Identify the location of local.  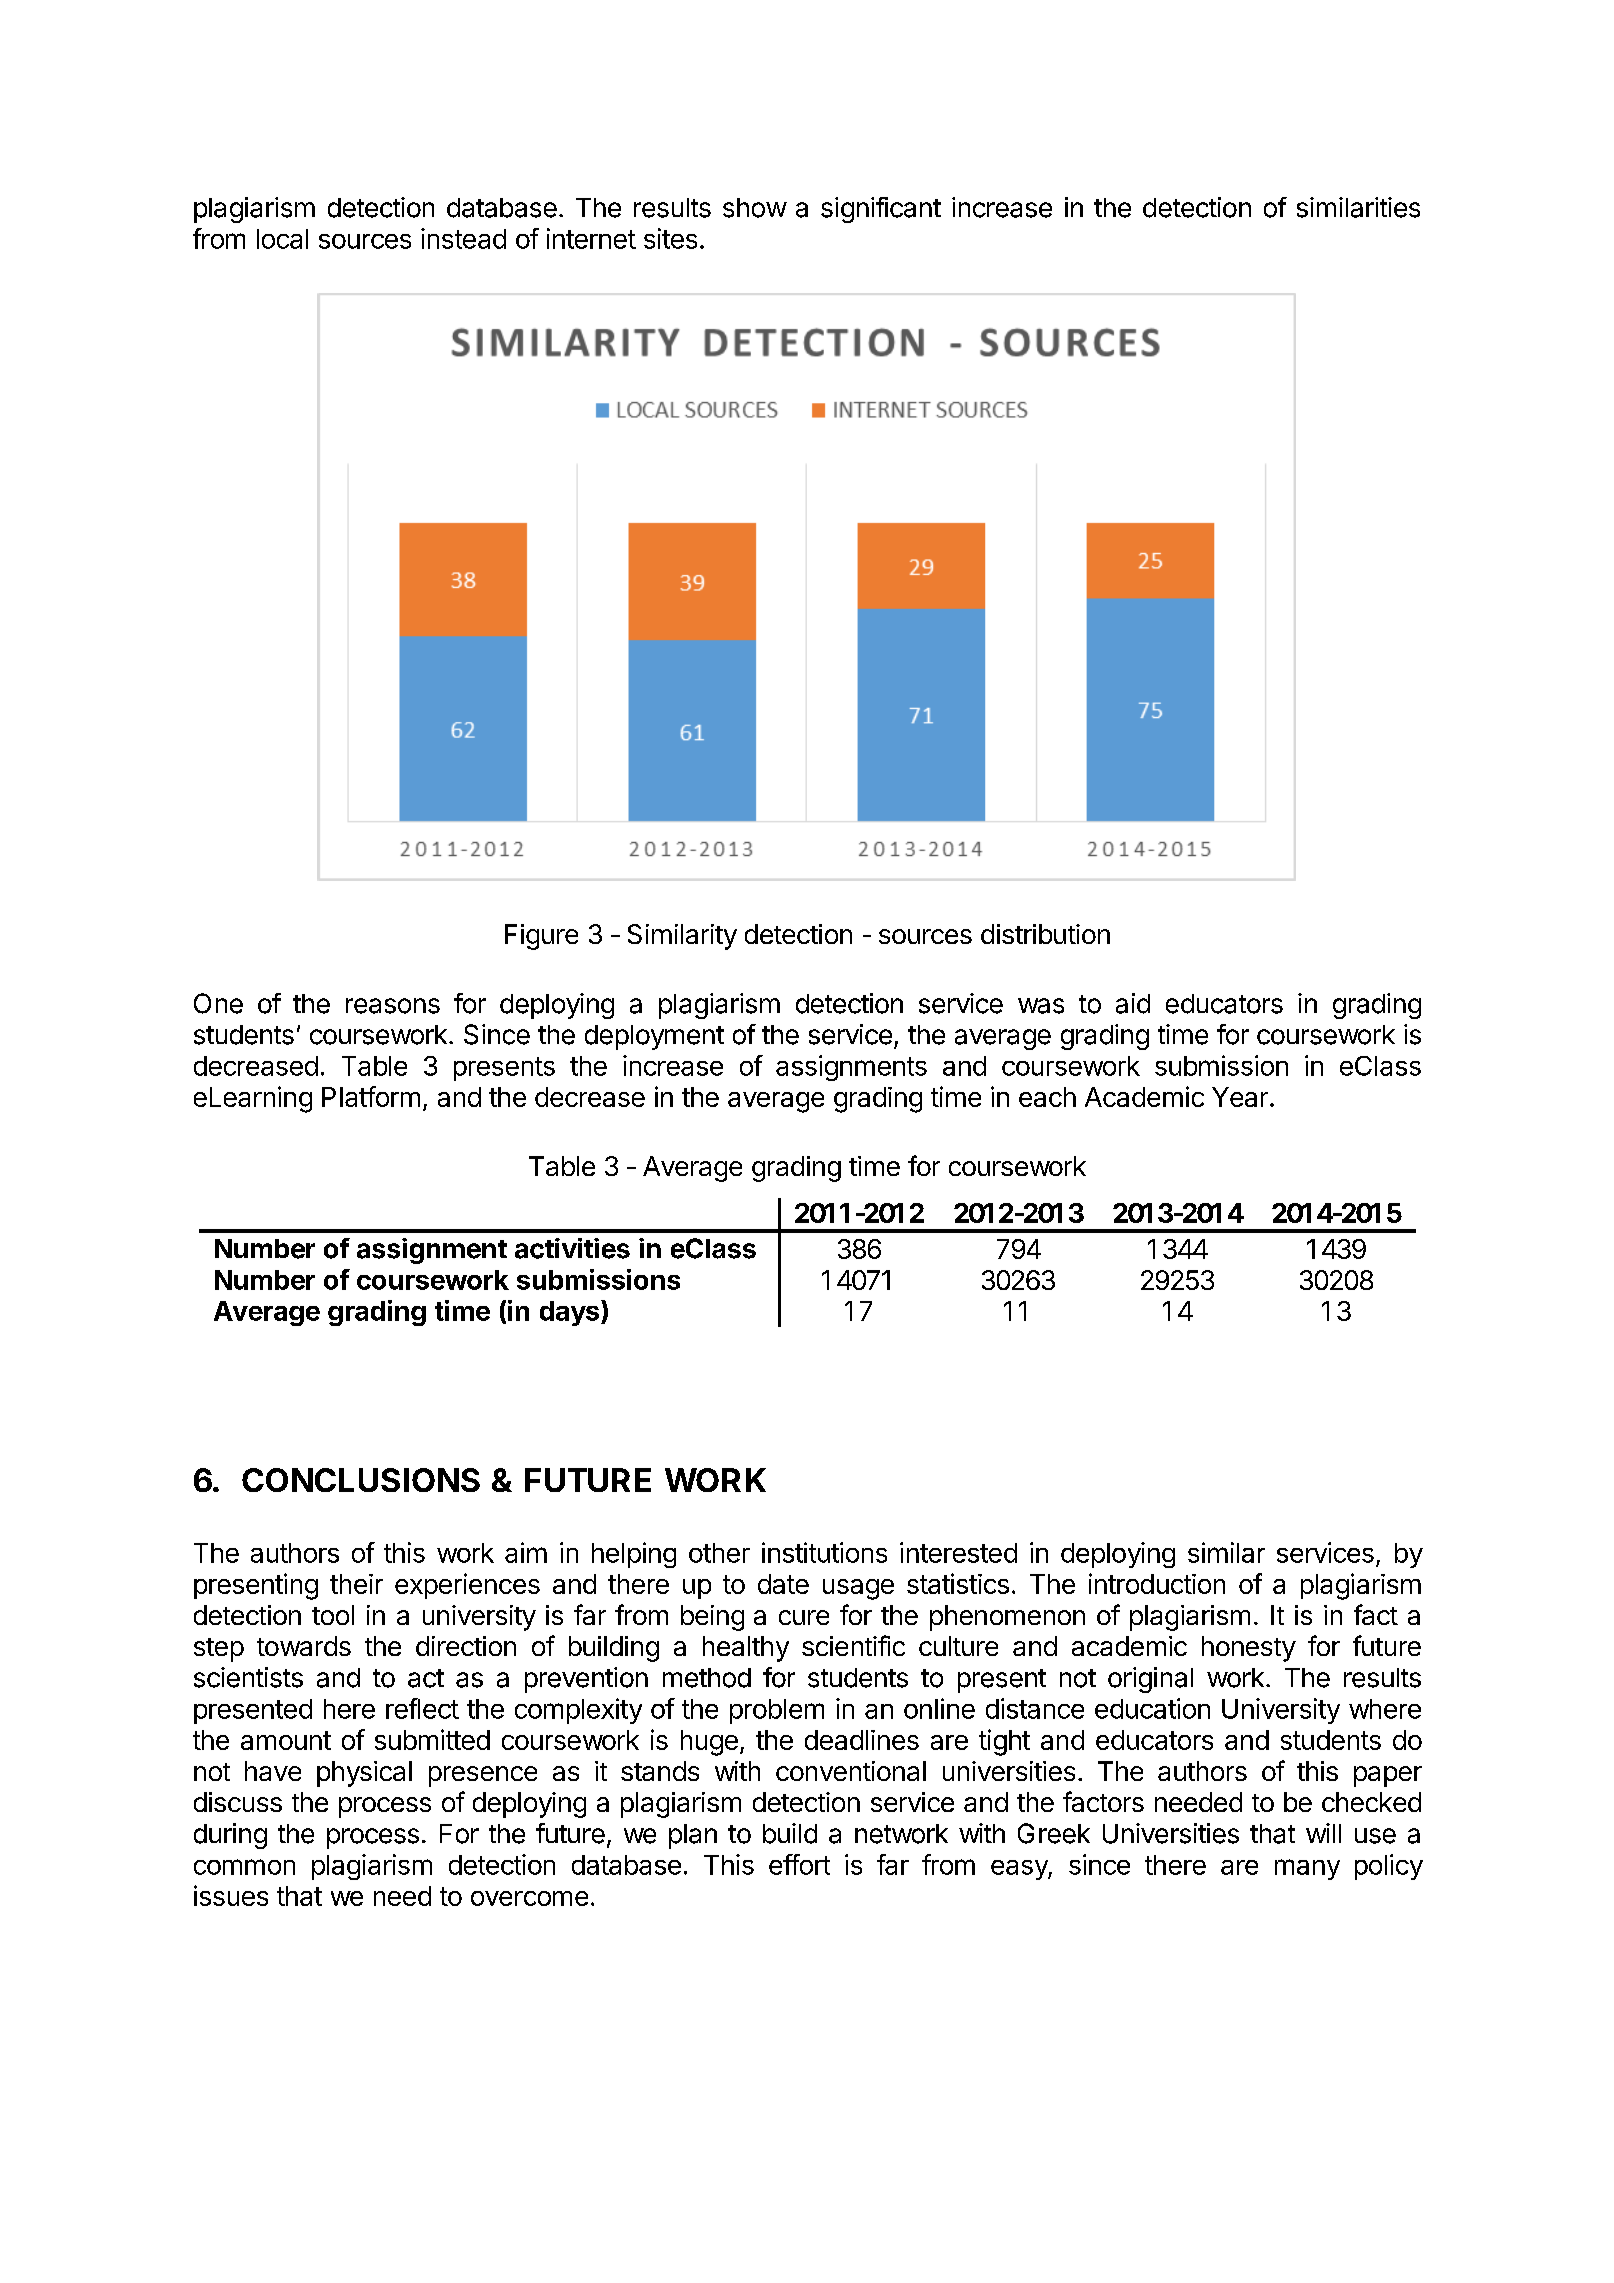
(282, 239).
